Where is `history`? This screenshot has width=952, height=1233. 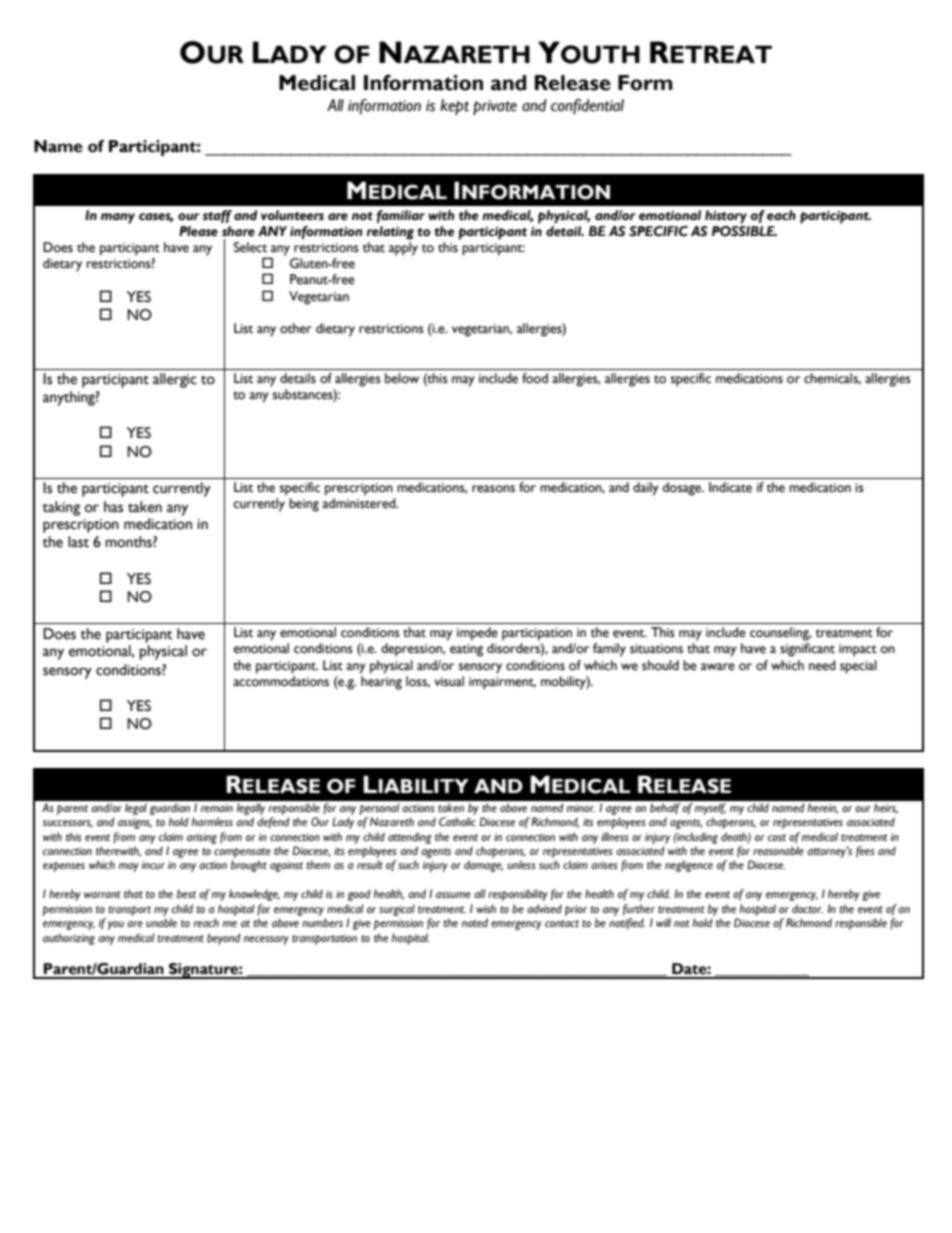
history is located at coordinates (726, 217).
